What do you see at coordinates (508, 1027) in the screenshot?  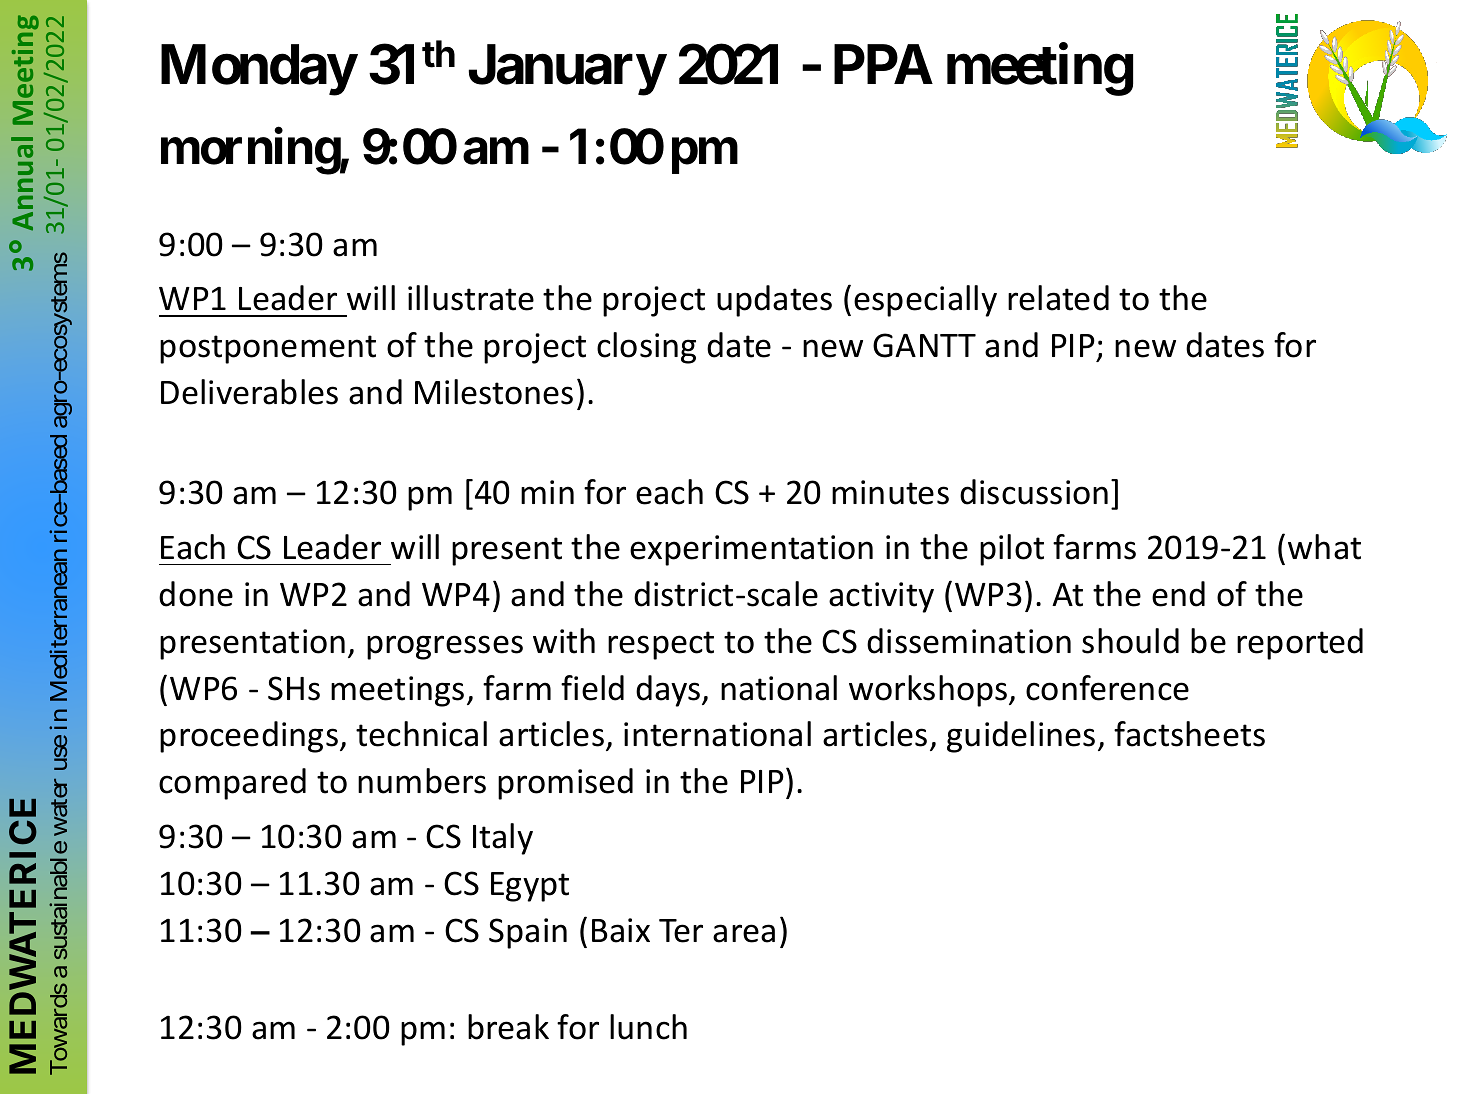 I see `break` at bounding box center [508, 1027].
